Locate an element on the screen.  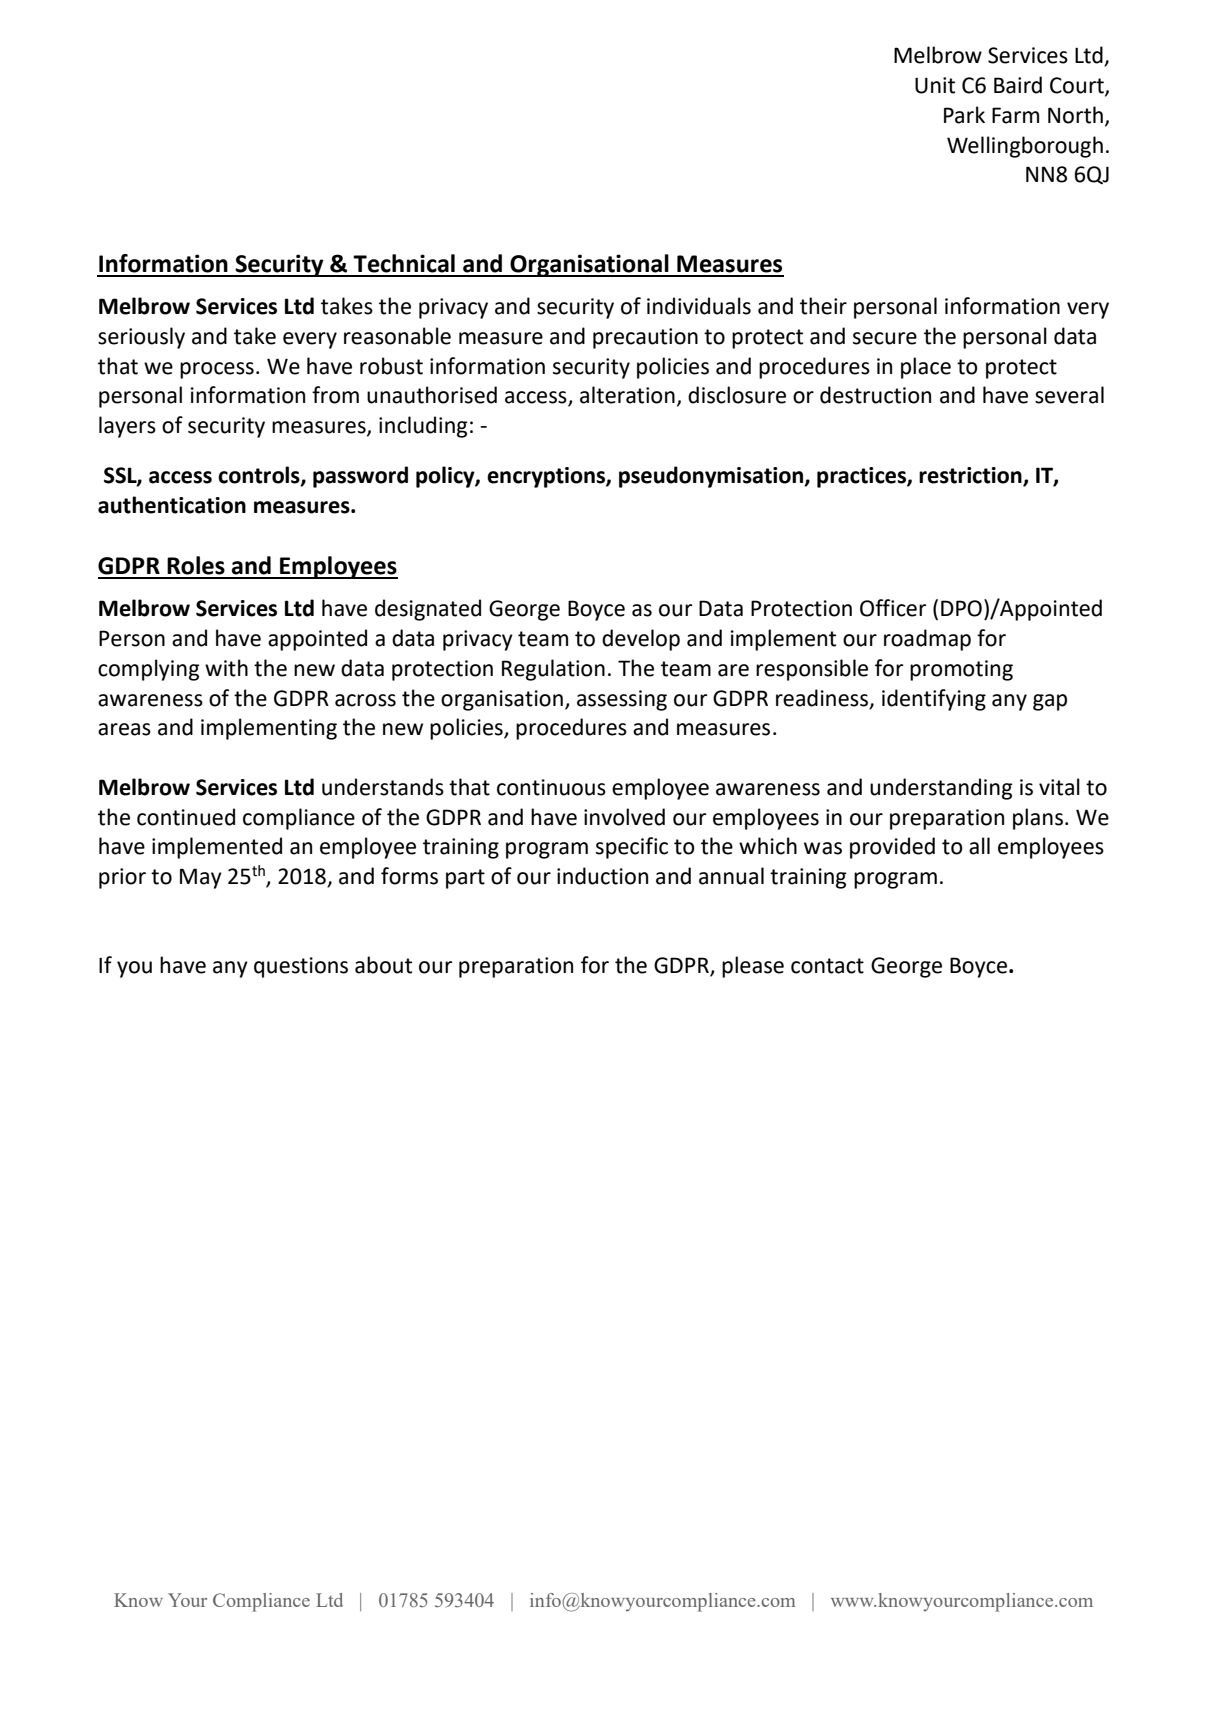
contact is located at coordinates (827, 966).
